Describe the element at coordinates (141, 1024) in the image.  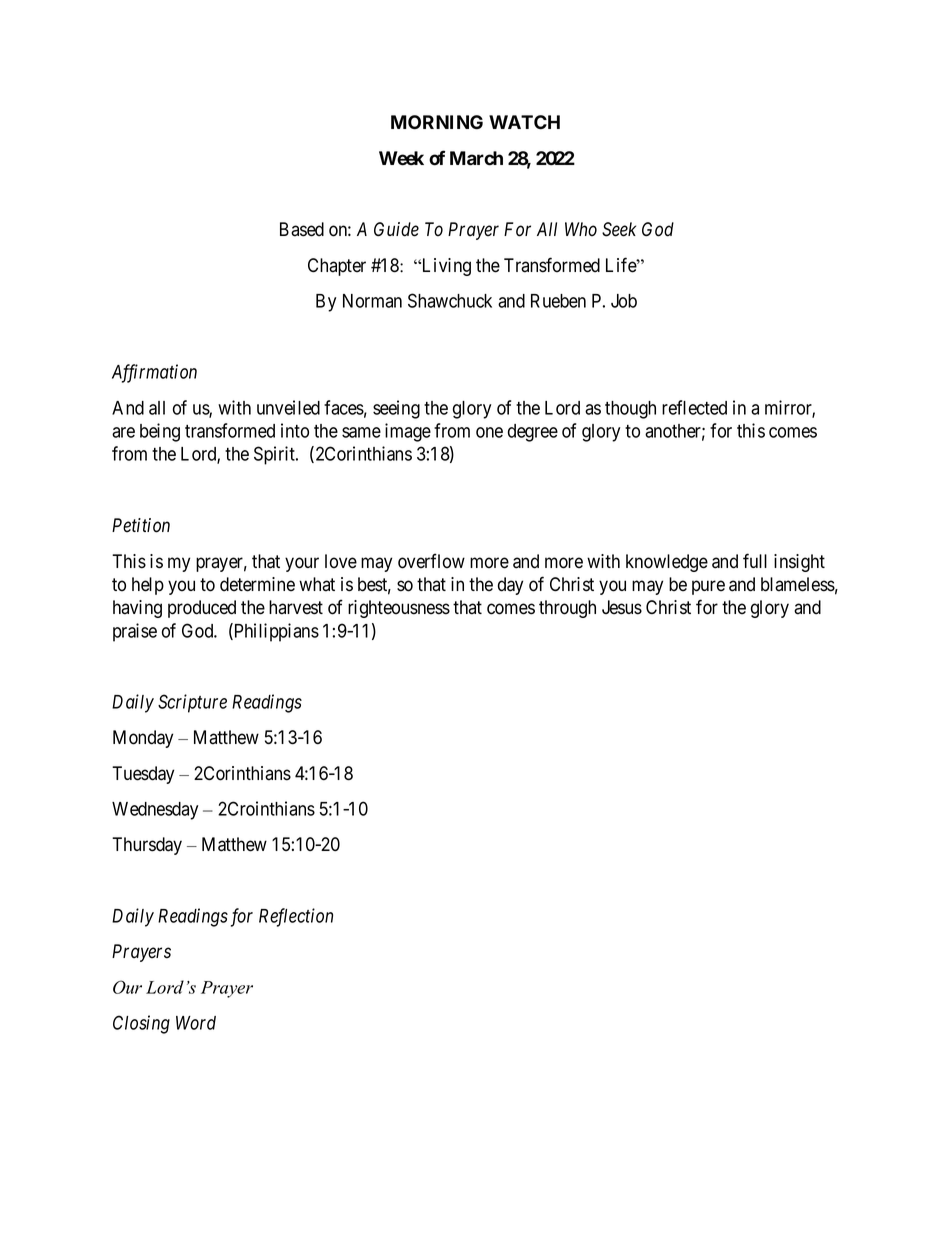
I see `Closing` at that location.
